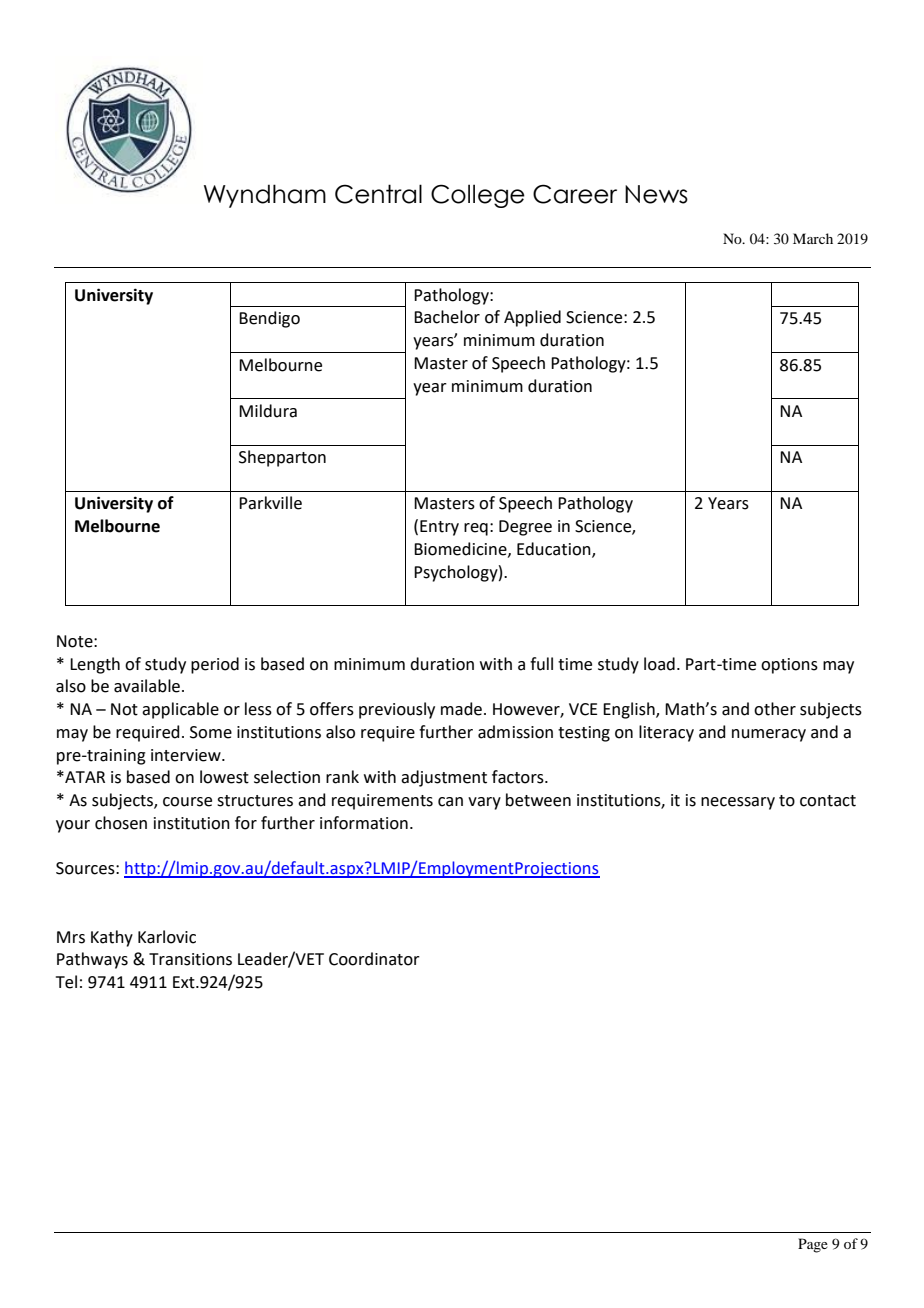  I want to click on Transitions, so click(190, 959).
